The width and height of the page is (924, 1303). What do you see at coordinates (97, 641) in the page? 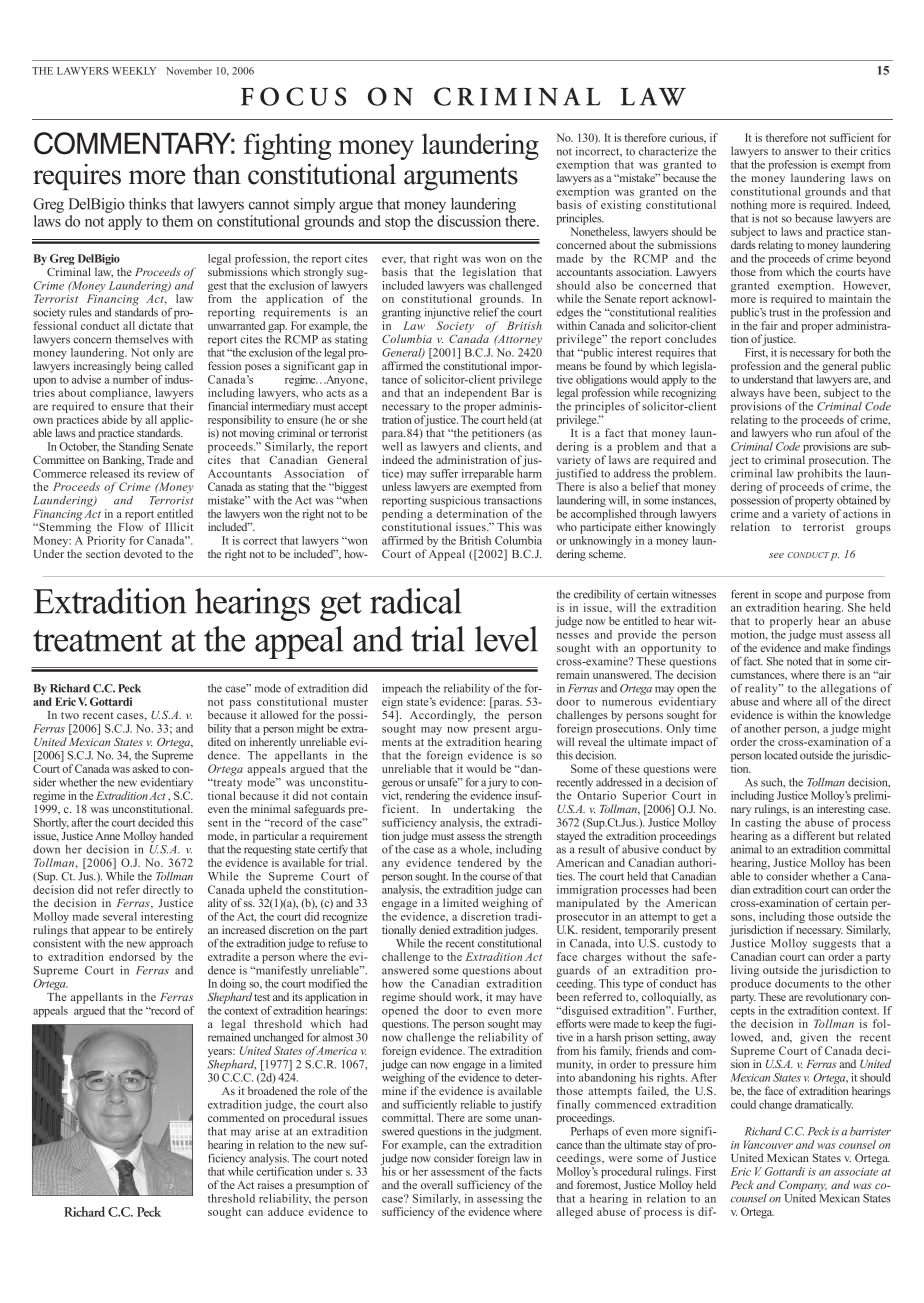
I see `treatment` at bounding box center [97, 641].
